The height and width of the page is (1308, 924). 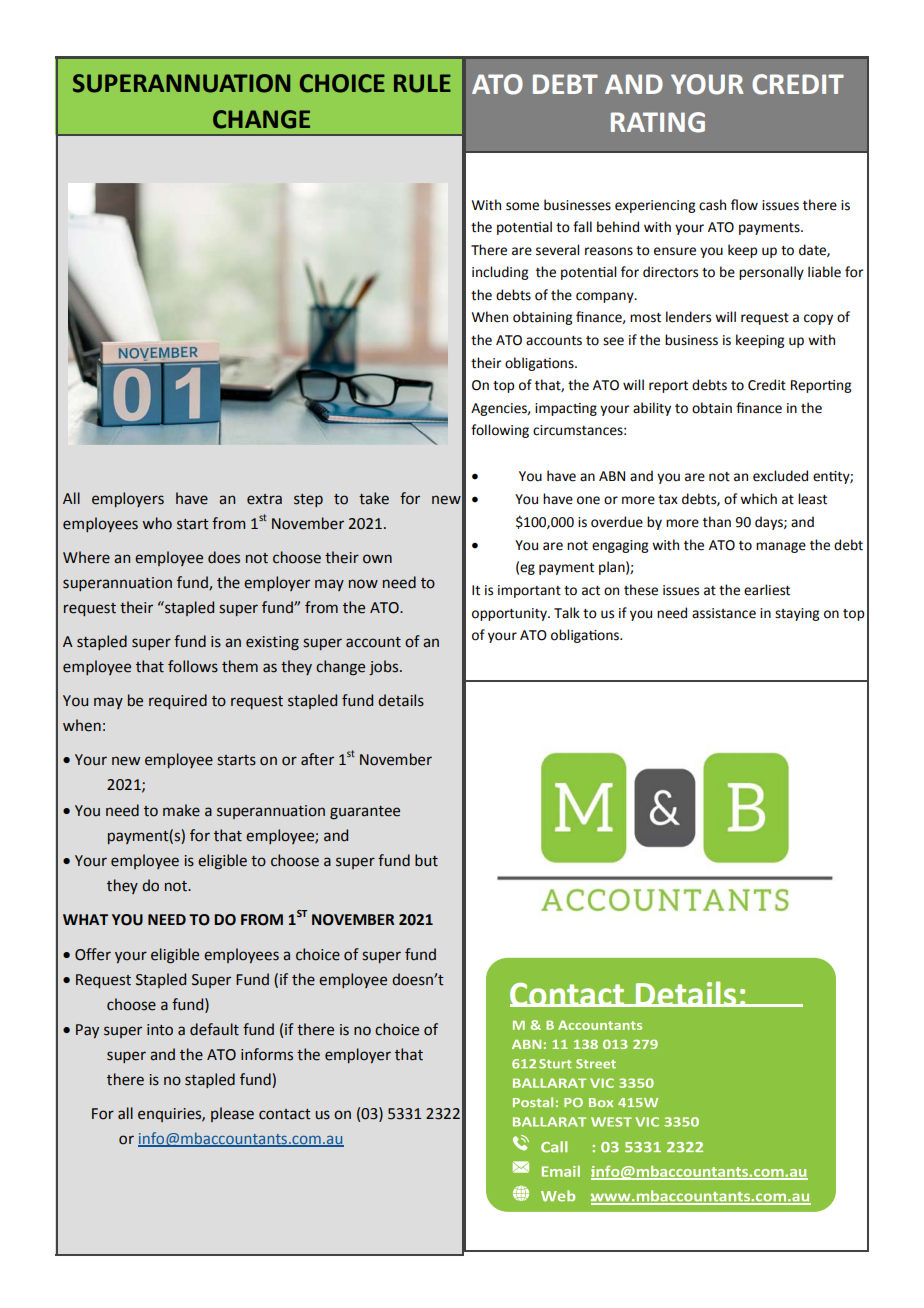 I want to click on some, so click(x=522, y=206).
